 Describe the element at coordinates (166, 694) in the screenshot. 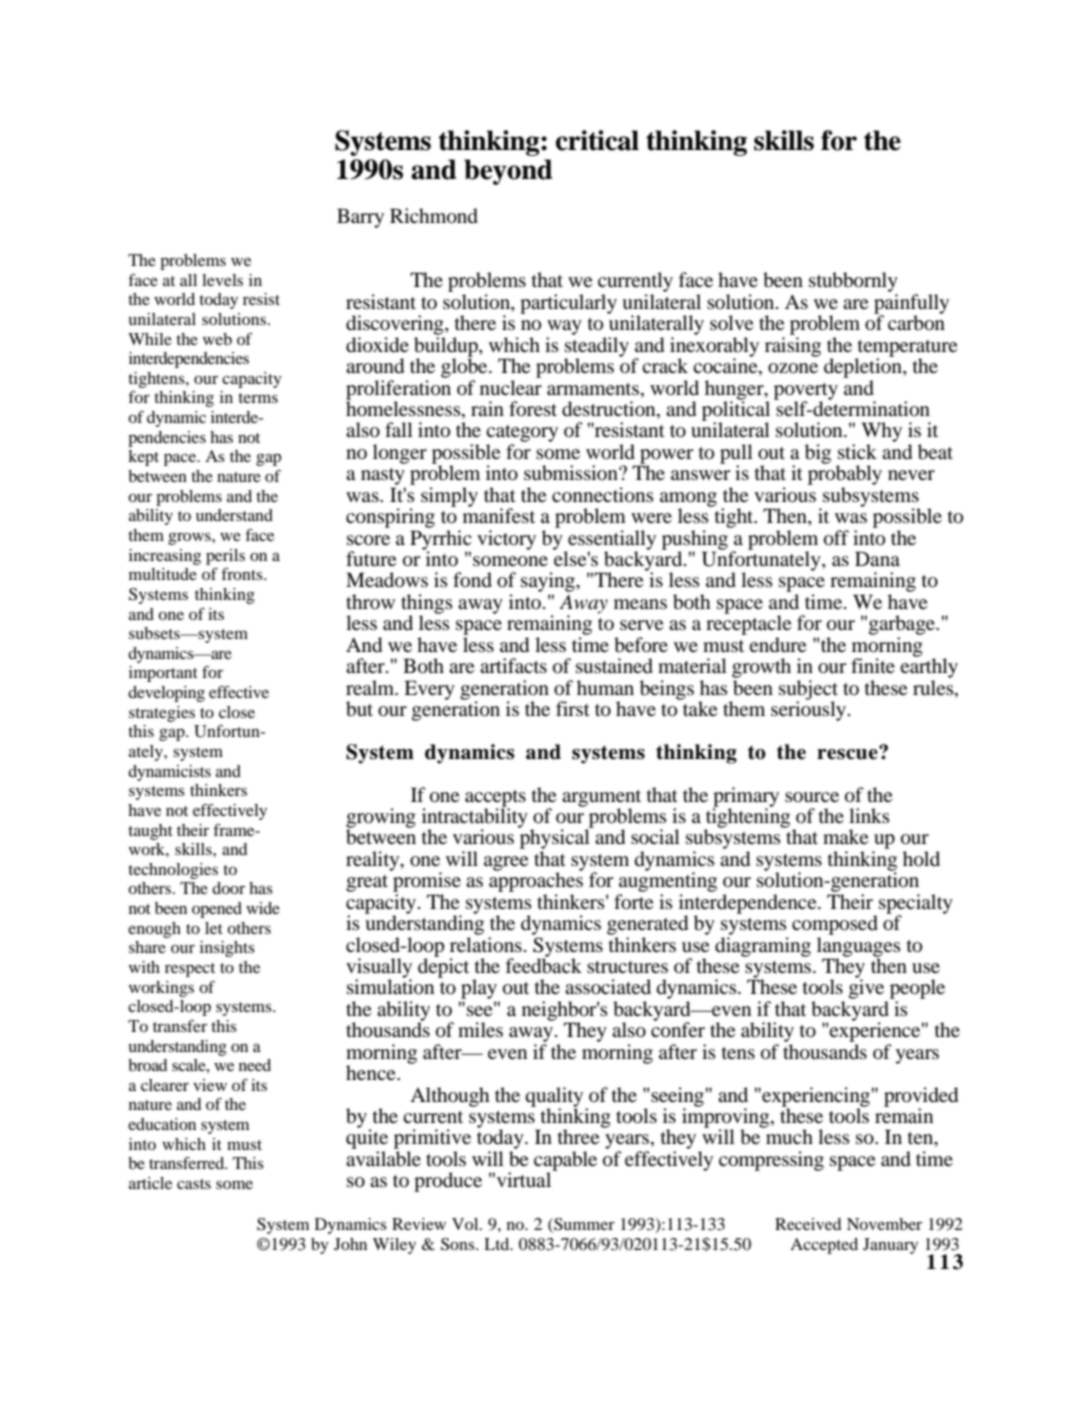

I see `developing` at that location.
